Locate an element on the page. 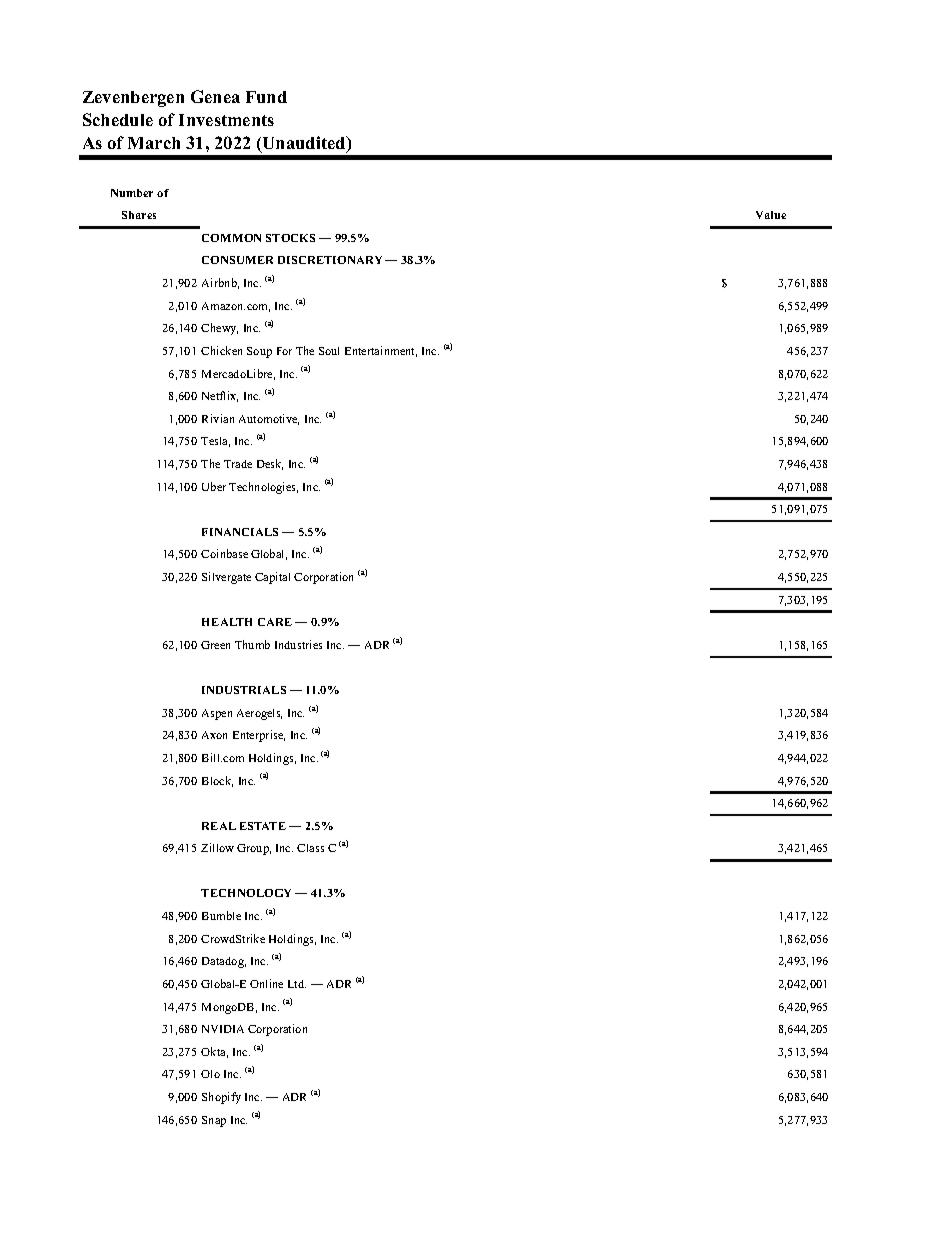 The height and width of the page is (1233, 952). Value is located at coordinates (771, 215).
